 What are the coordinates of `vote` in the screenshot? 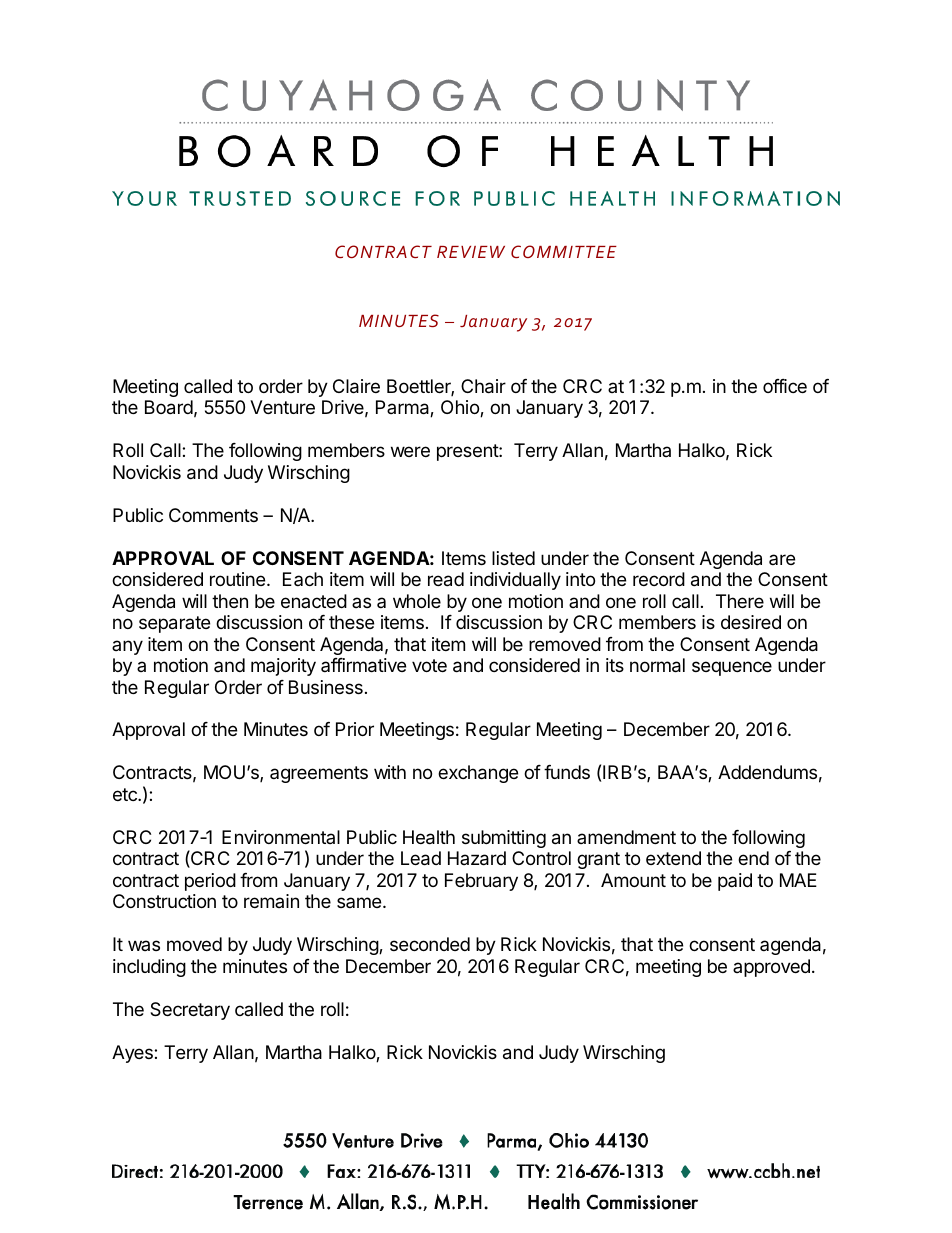 It's located at (429, 665).
